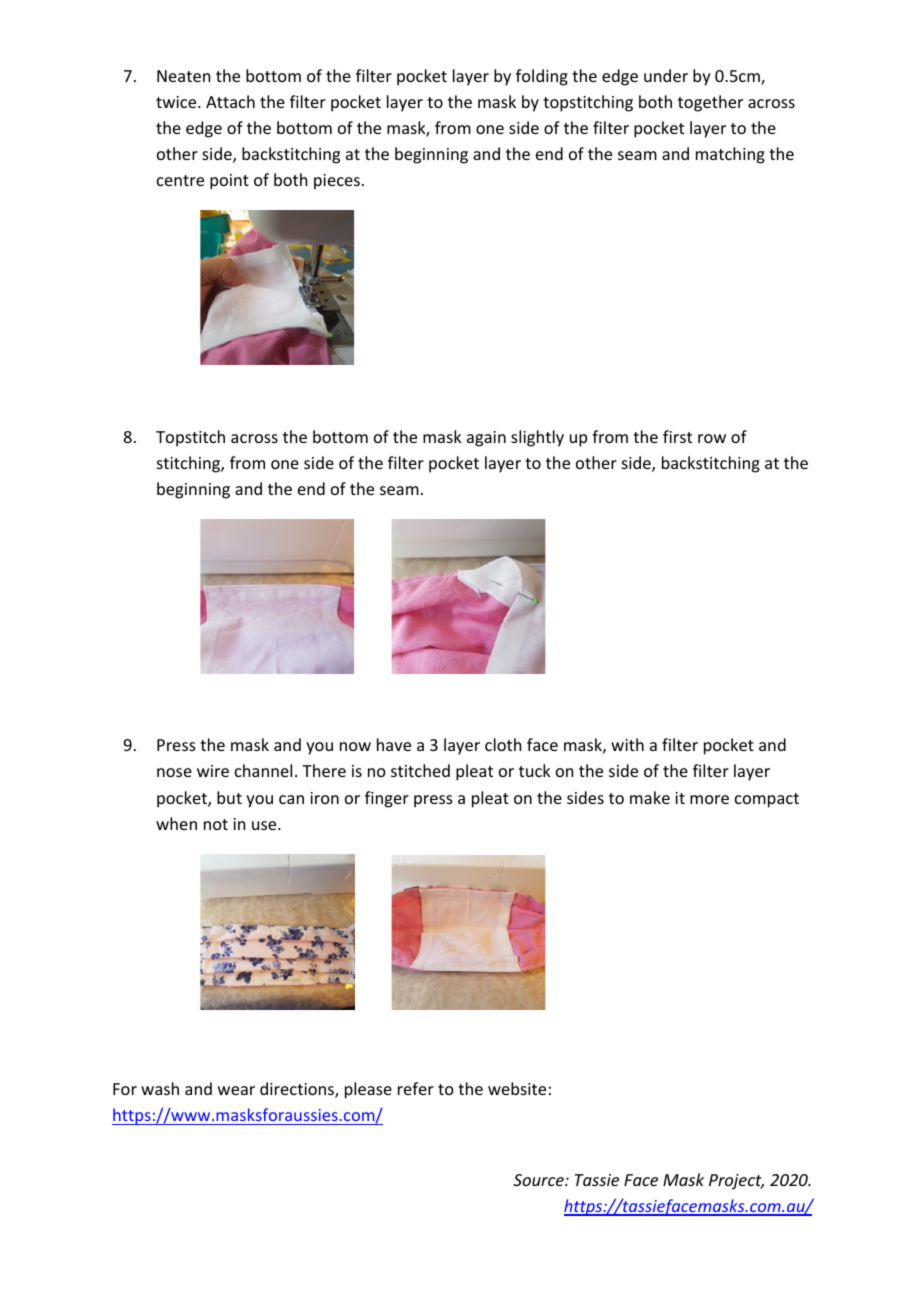  Describe the element at coordinates (709, 799) in the screenshot. I see `more` at that location.
